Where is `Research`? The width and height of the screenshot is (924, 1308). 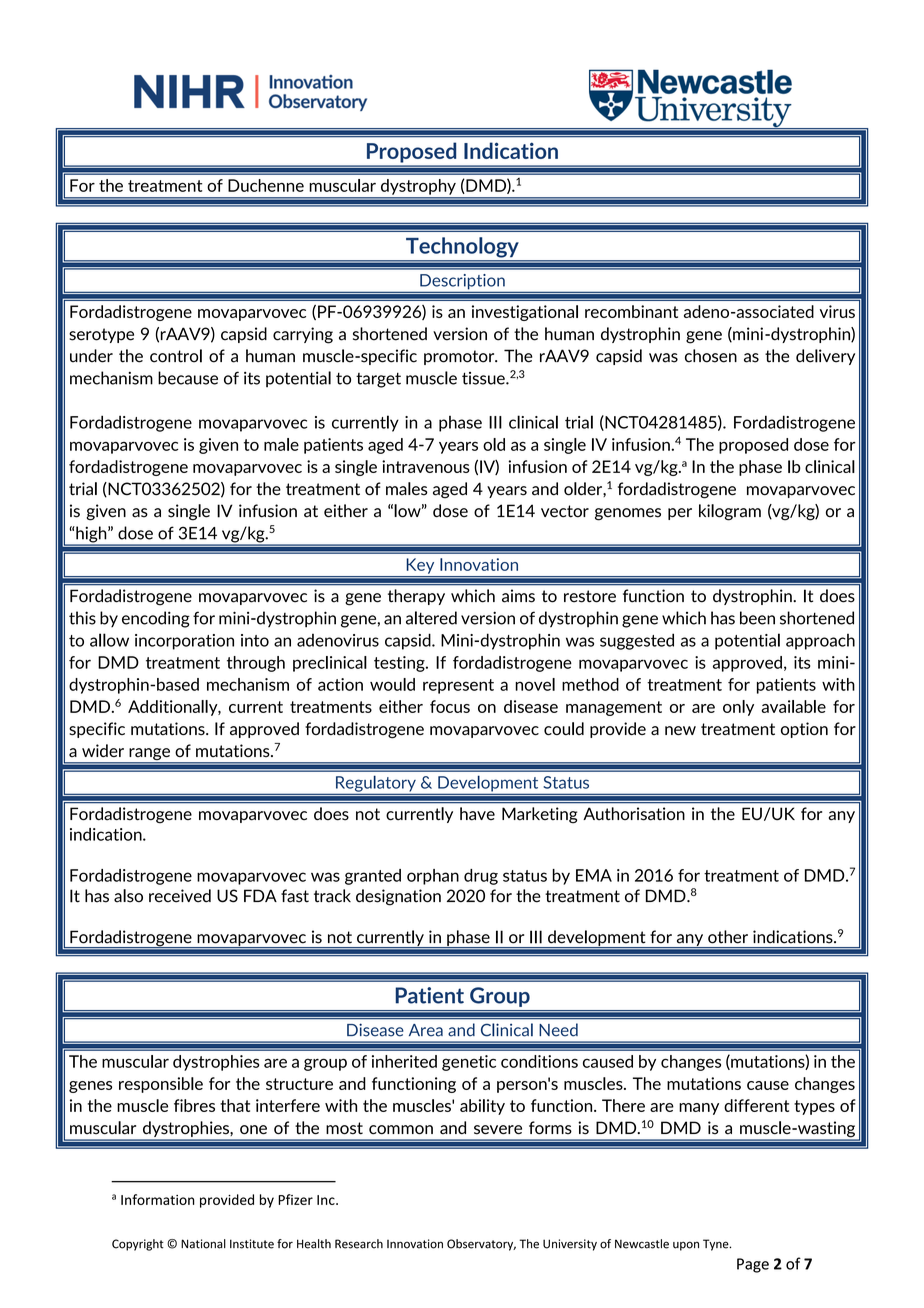
Research is located at coordinates (359, 1244).
